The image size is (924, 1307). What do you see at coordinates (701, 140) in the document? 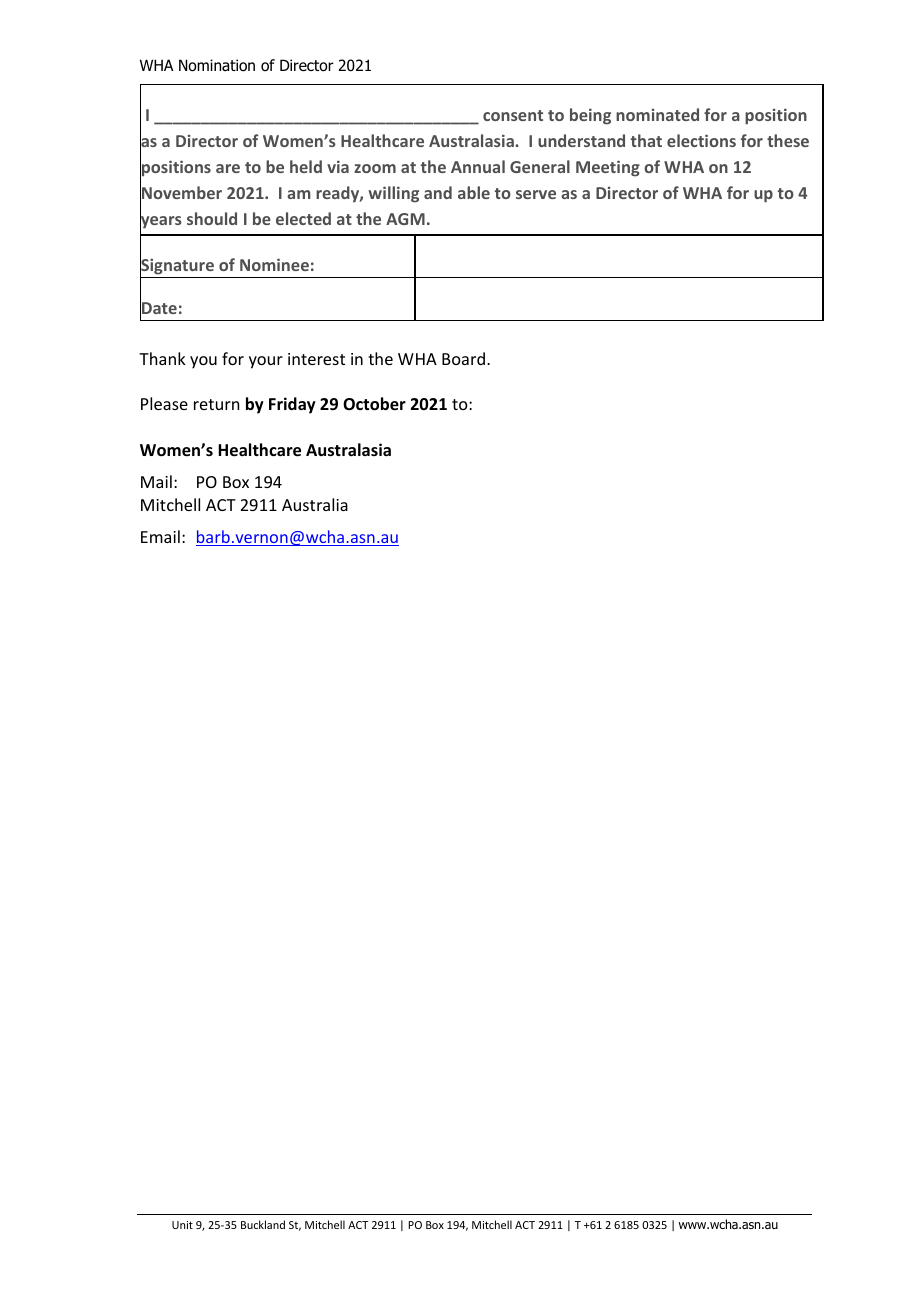
I see `elections` at bounding box center [701, 140].
